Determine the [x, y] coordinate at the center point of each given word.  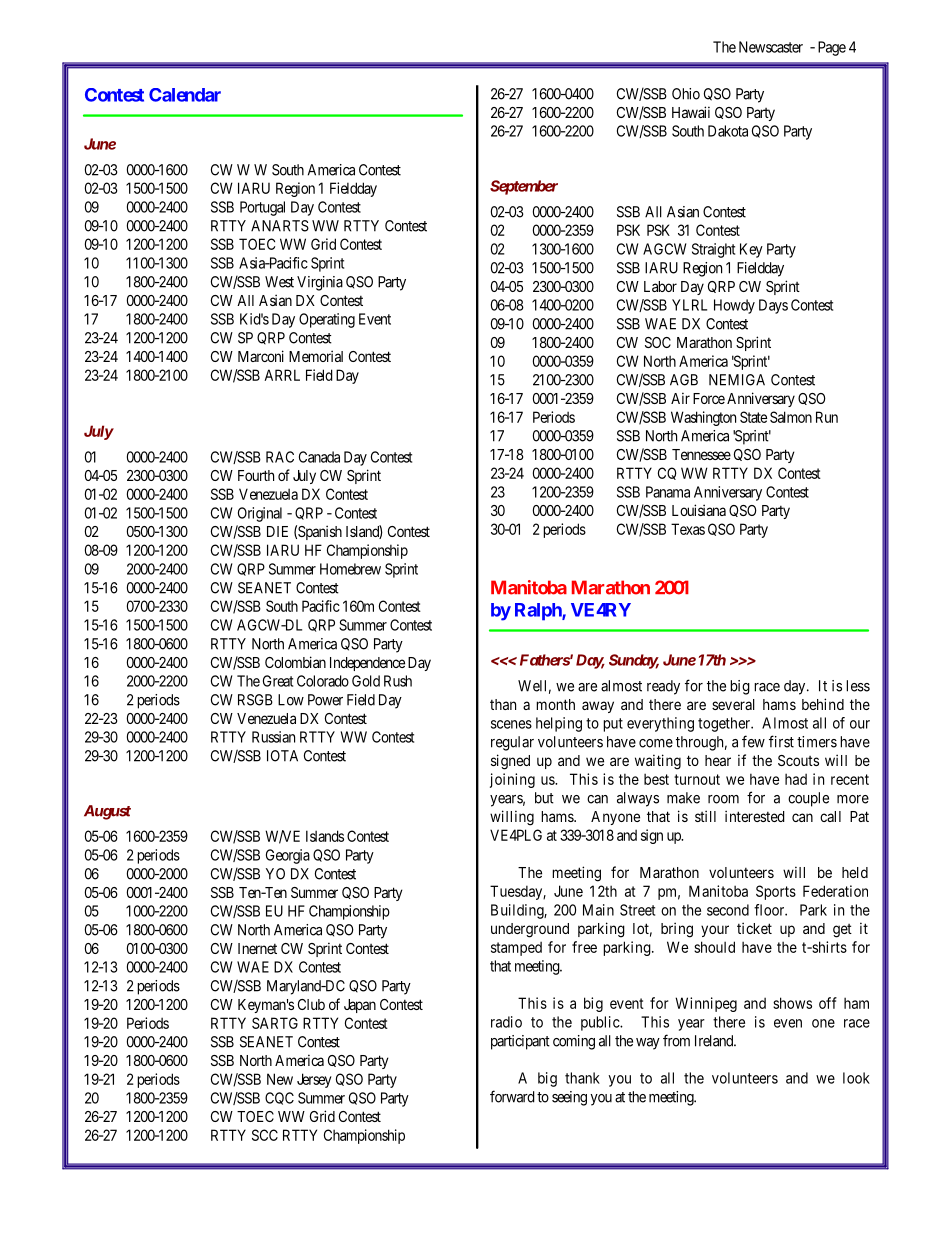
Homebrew [350, 569]
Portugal [262, 208]
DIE [277, 531]
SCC [265, 1135]
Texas [688, 529]
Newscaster [771, 47]
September [524, 187]
